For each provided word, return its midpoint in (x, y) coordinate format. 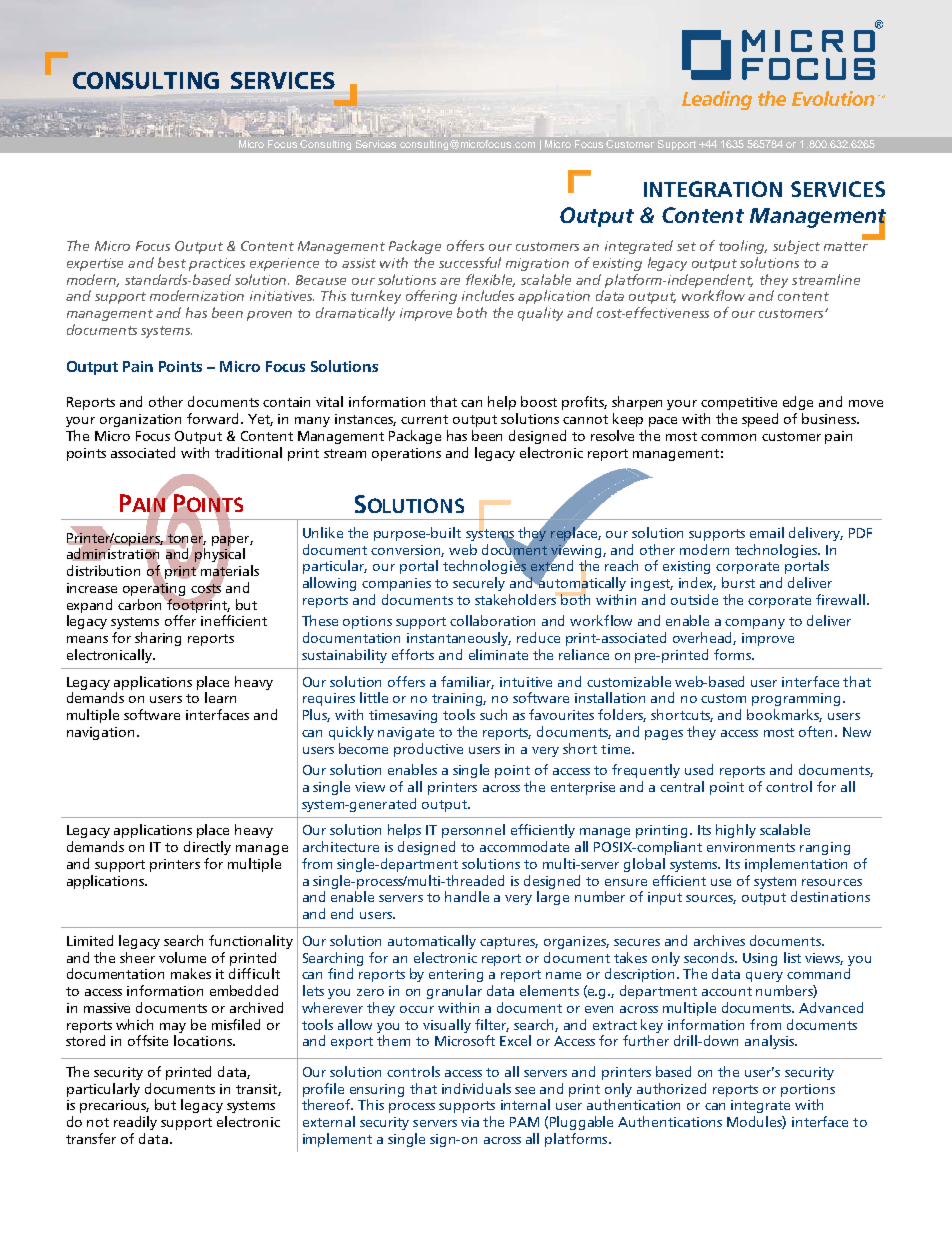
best (172, 262)
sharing (158, 639)
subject (796, 247)
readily (135, 1123)
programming (796, 699)
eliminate (498, 654)
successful (470, 262)
